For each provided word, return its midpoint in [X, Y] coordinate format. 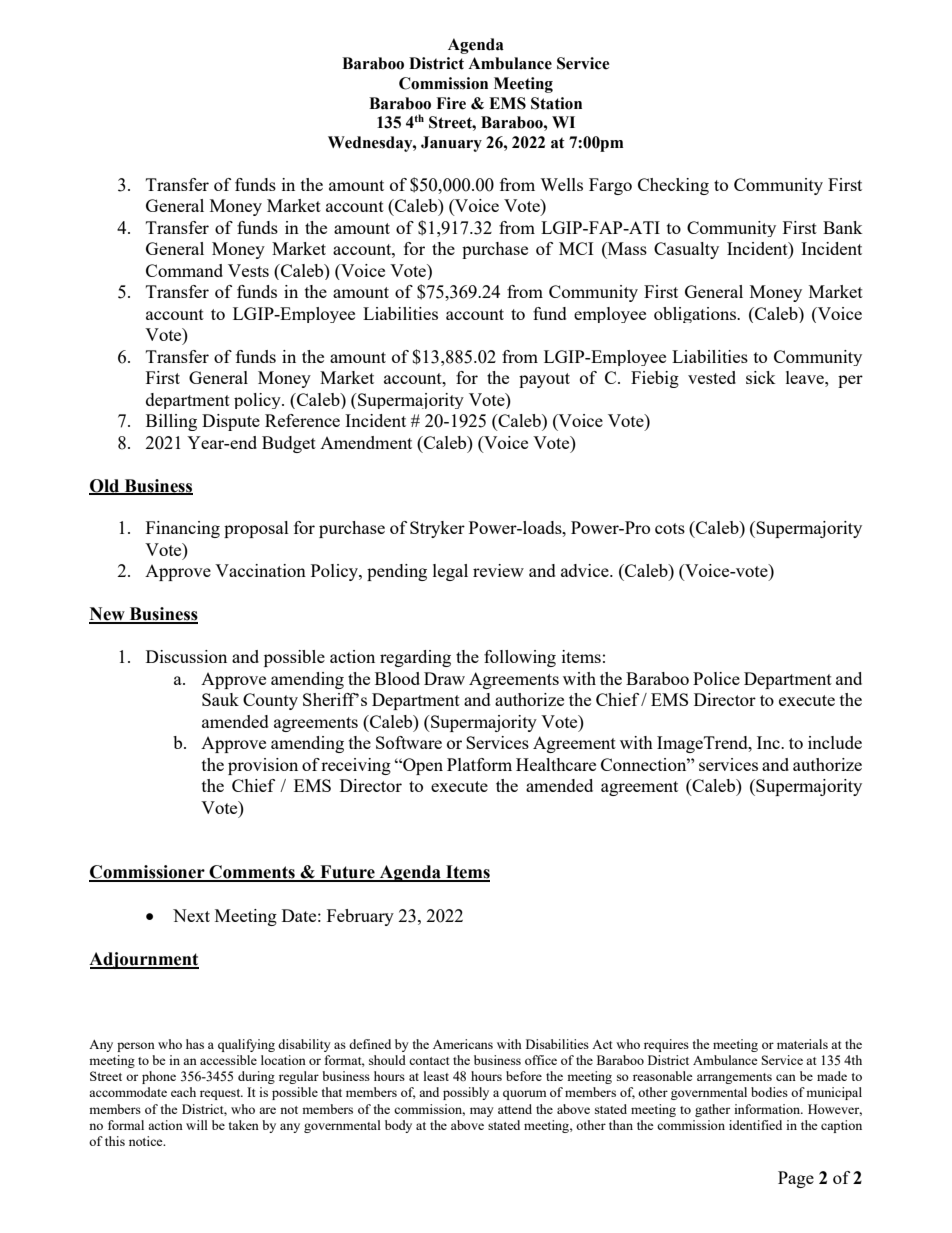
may [482, 1112]
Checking [673, 186]
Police [716, 678]
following [520, 658]
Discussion [186, 656]
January [451, 144]
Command [184, 270]
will [197, 1125]
